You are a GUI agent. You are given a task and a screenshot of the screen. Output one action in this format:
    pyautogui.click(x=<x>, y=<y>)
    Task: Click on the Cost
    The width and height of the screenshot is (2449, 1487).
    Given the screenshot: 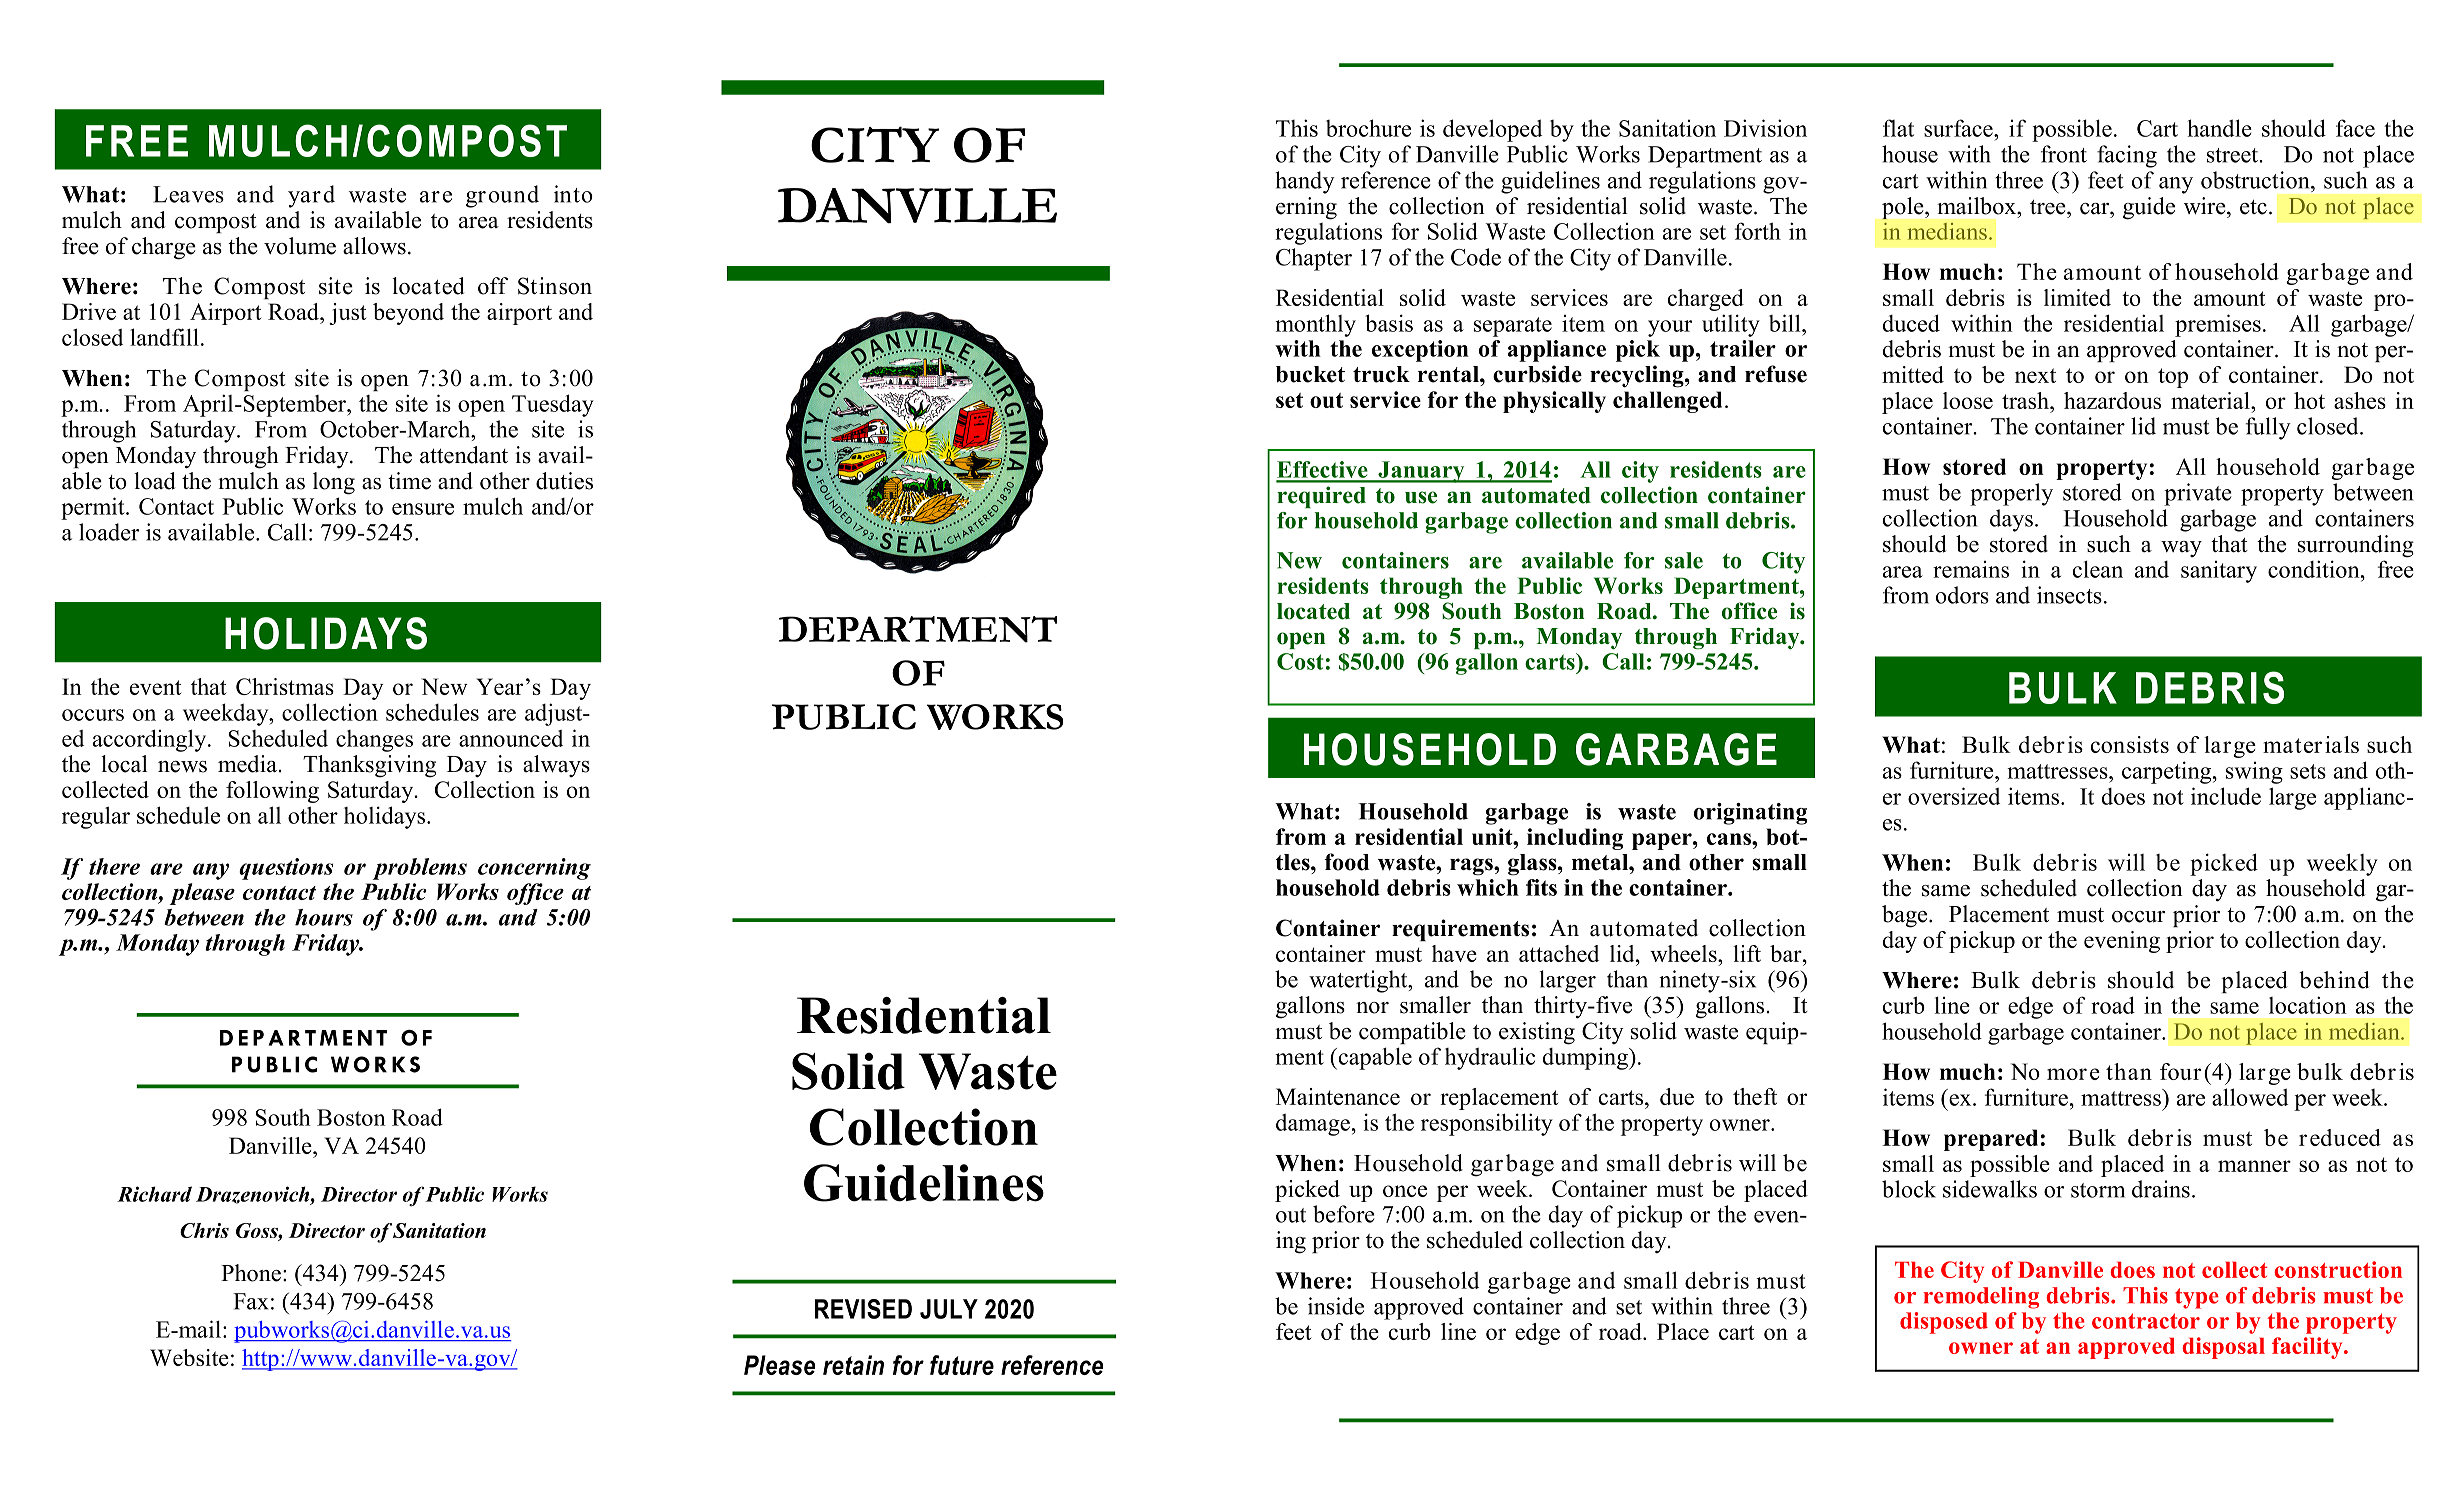 What is the action you would take?
    pyautogui.click(x=1300, y=661)
